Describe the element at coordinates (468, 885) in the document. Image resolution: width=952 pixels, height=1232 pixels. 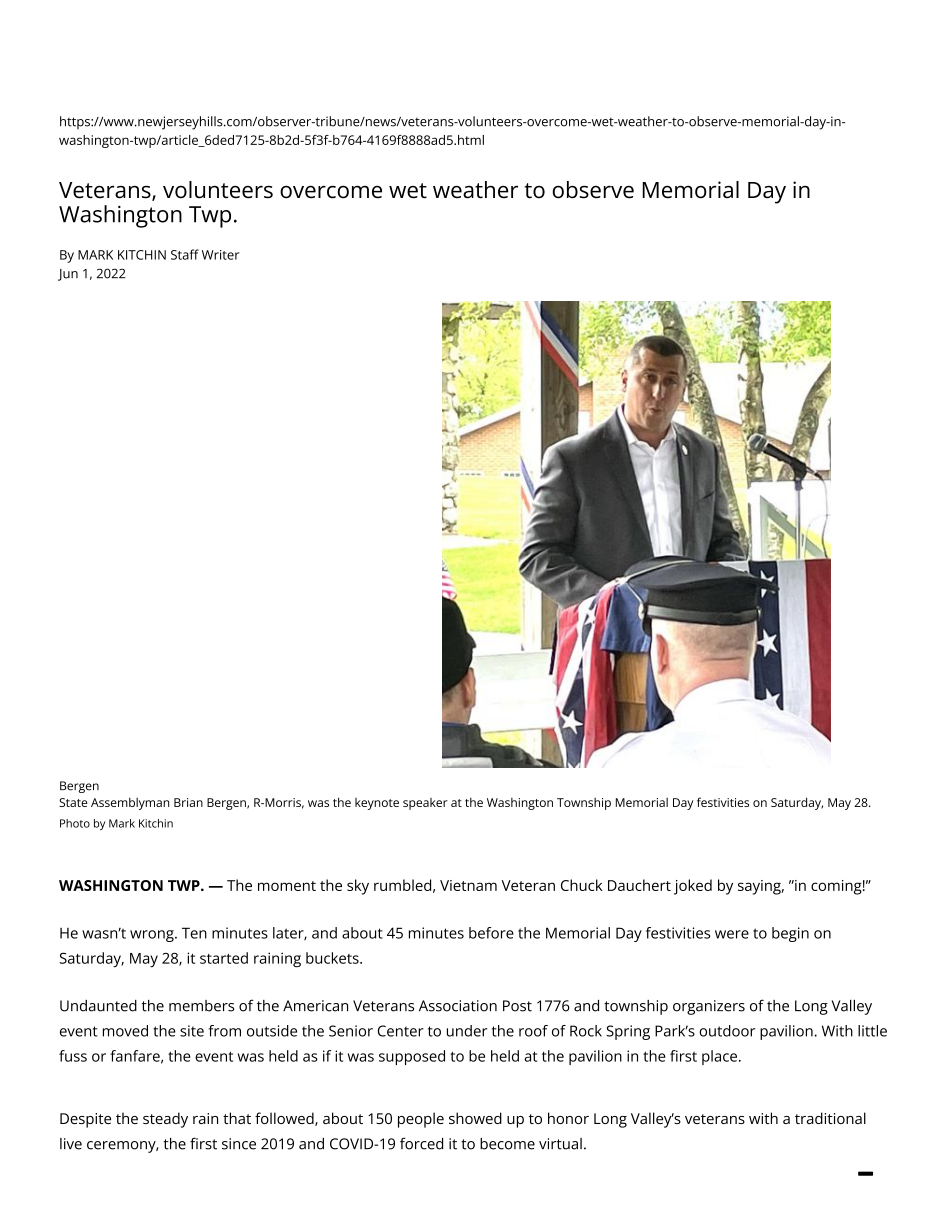
I see `Vietnam` at that location.
